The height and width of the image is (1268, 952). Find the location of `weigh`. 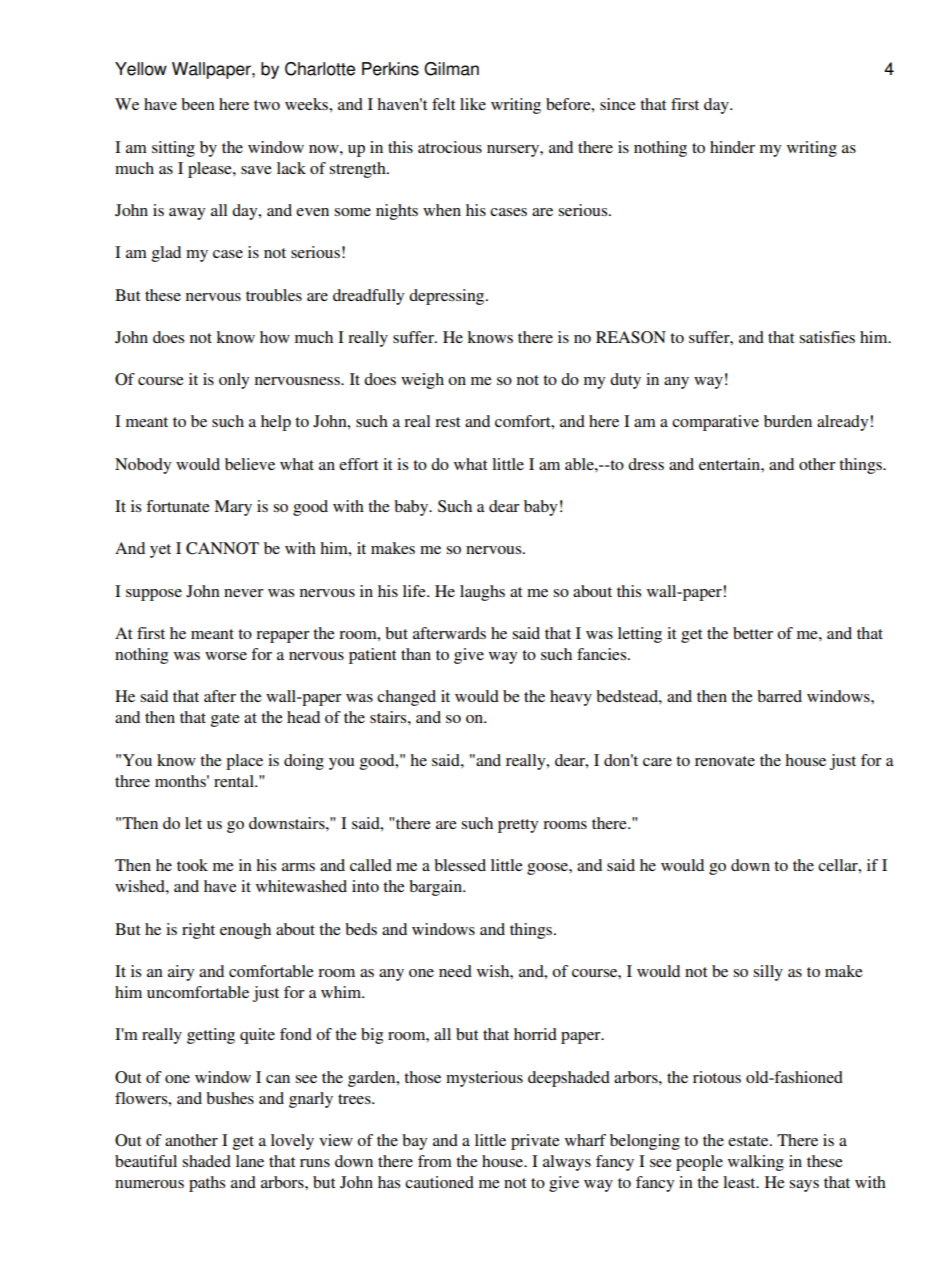

weigh is located at coordinates (422, 381).
